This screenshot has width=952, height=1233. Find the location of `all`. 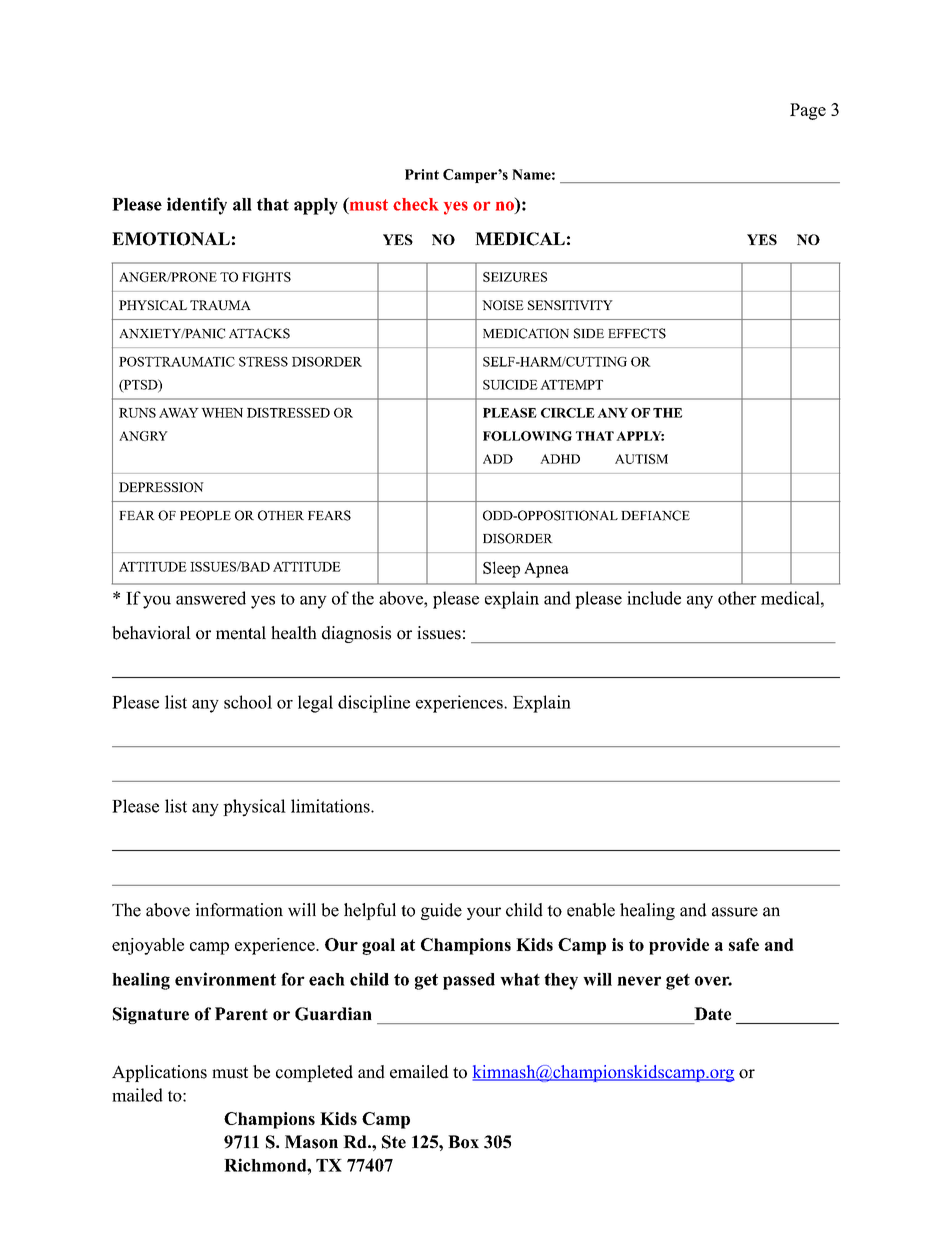

all is located at coordinates (242, 204).
